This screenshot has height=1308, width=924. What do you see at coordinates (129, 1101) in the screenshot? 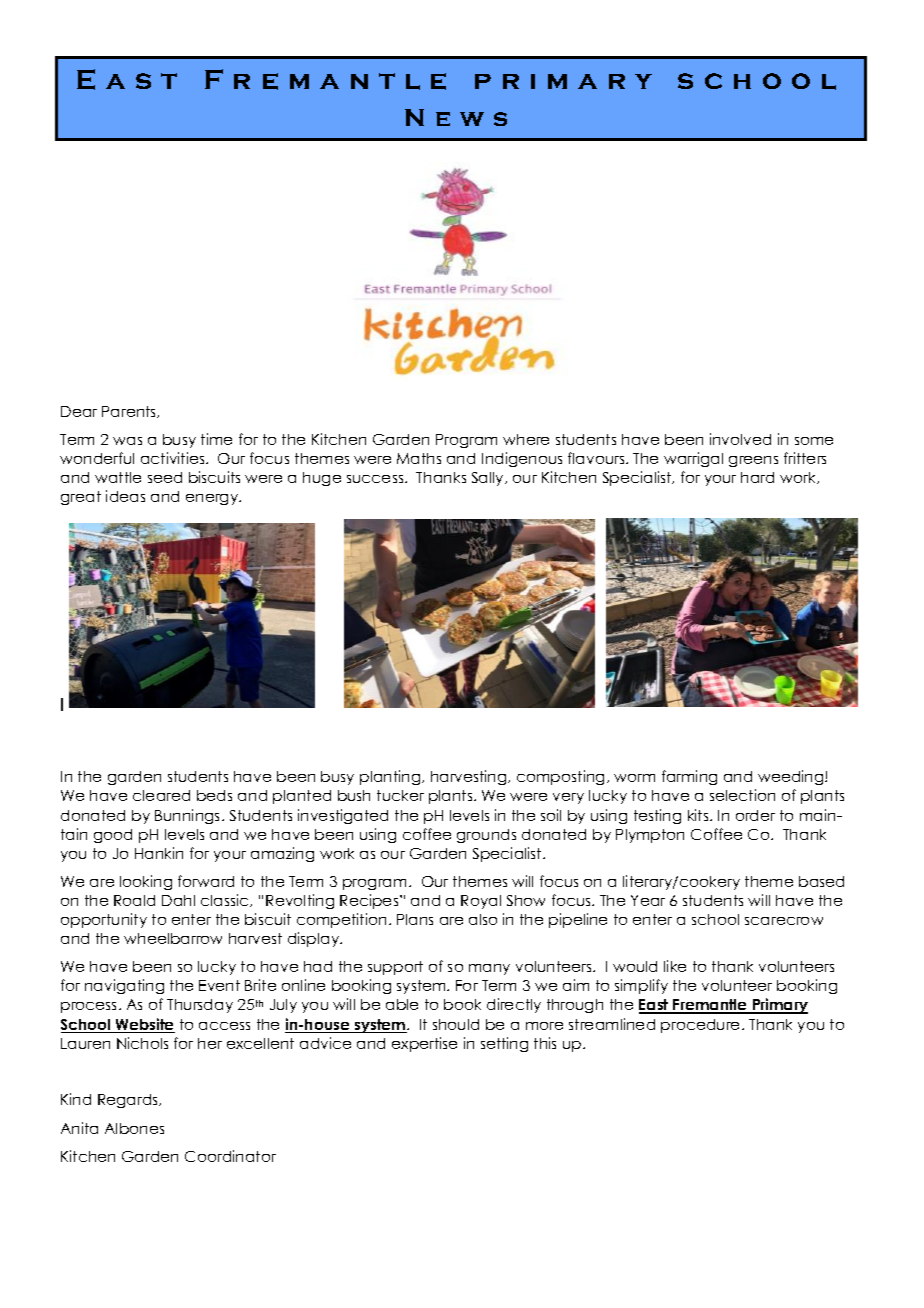
I see `Regards` at bounding box center [129, 1101].
